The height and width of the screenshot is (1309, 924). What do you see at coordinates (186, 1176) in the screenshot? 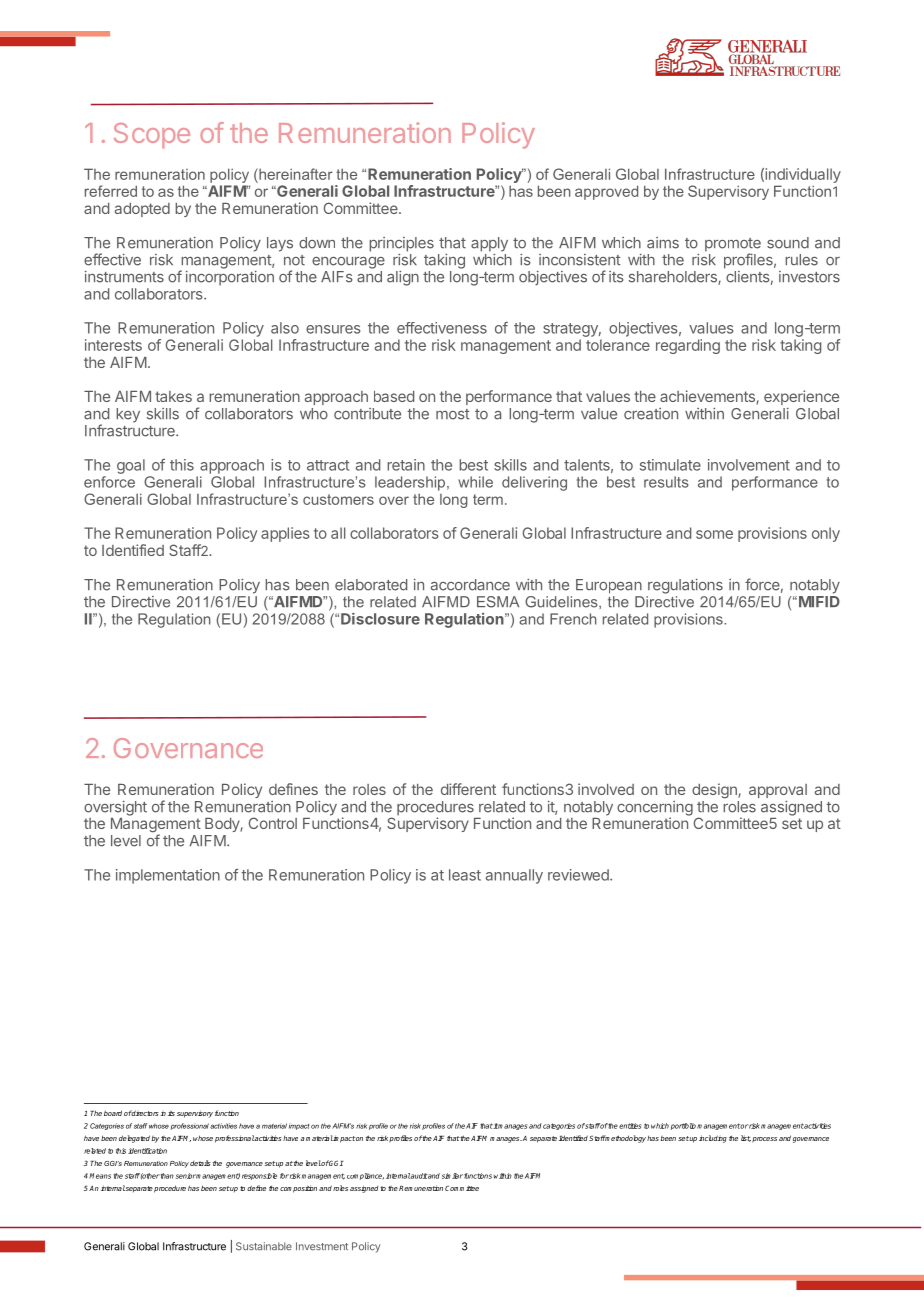
I see `senior` at bounding box center [186, 1176].
